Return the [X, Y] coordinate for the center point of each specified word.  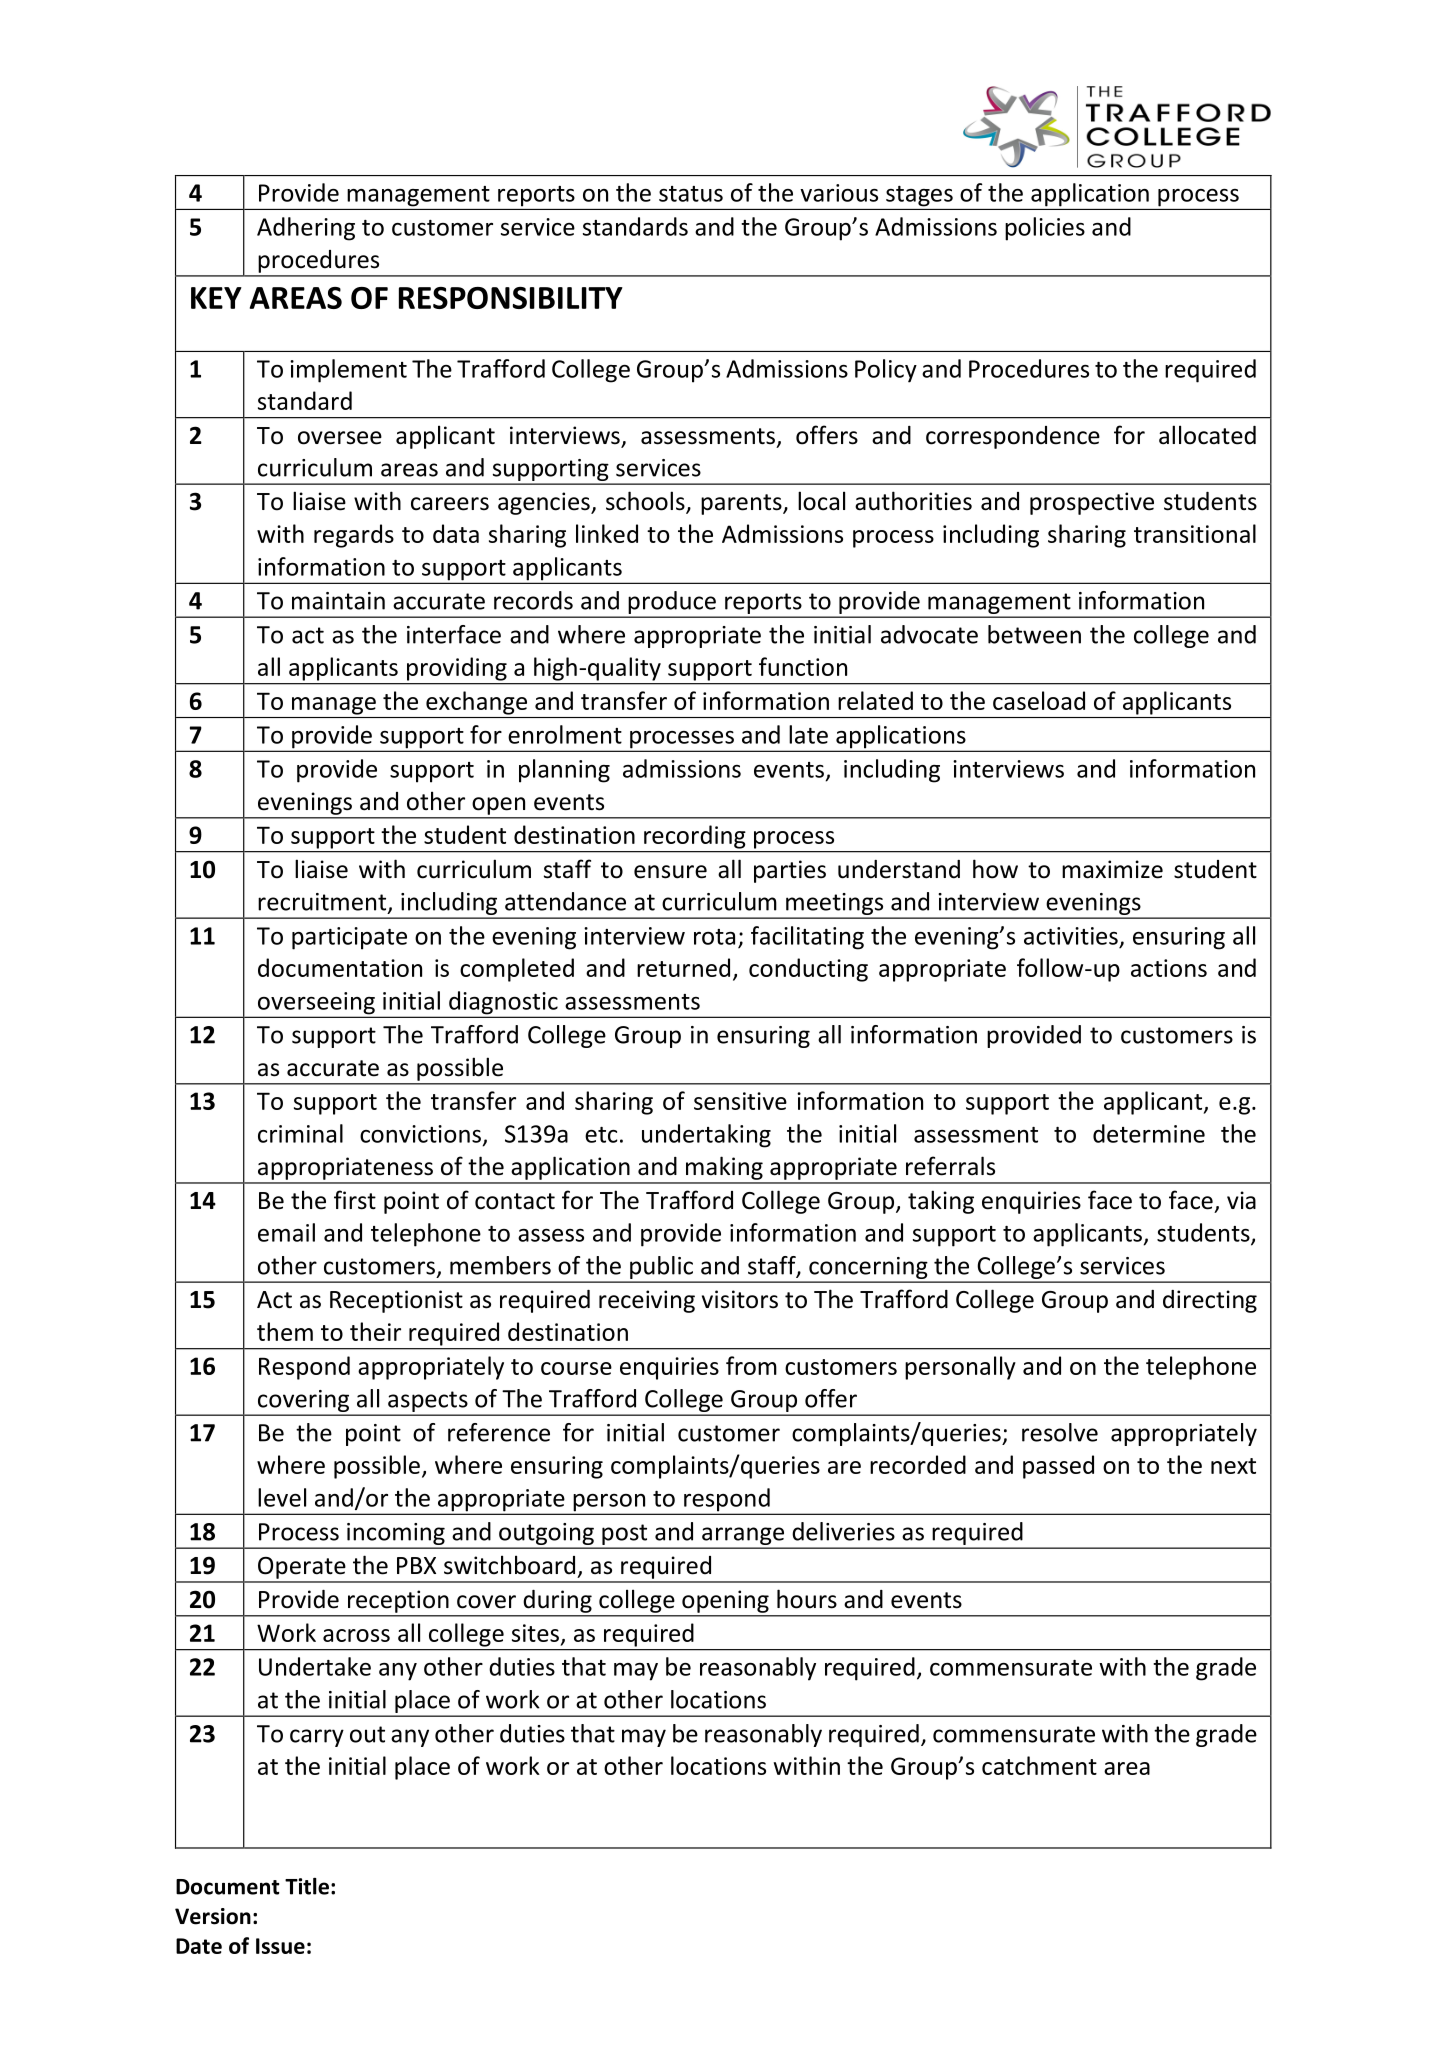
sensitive [740, 1101]
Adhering [306, 229]
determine [1149, 1133]
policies [1045, 229]
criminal [300, 1133]
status [691, 194]
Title [307, 1886]
